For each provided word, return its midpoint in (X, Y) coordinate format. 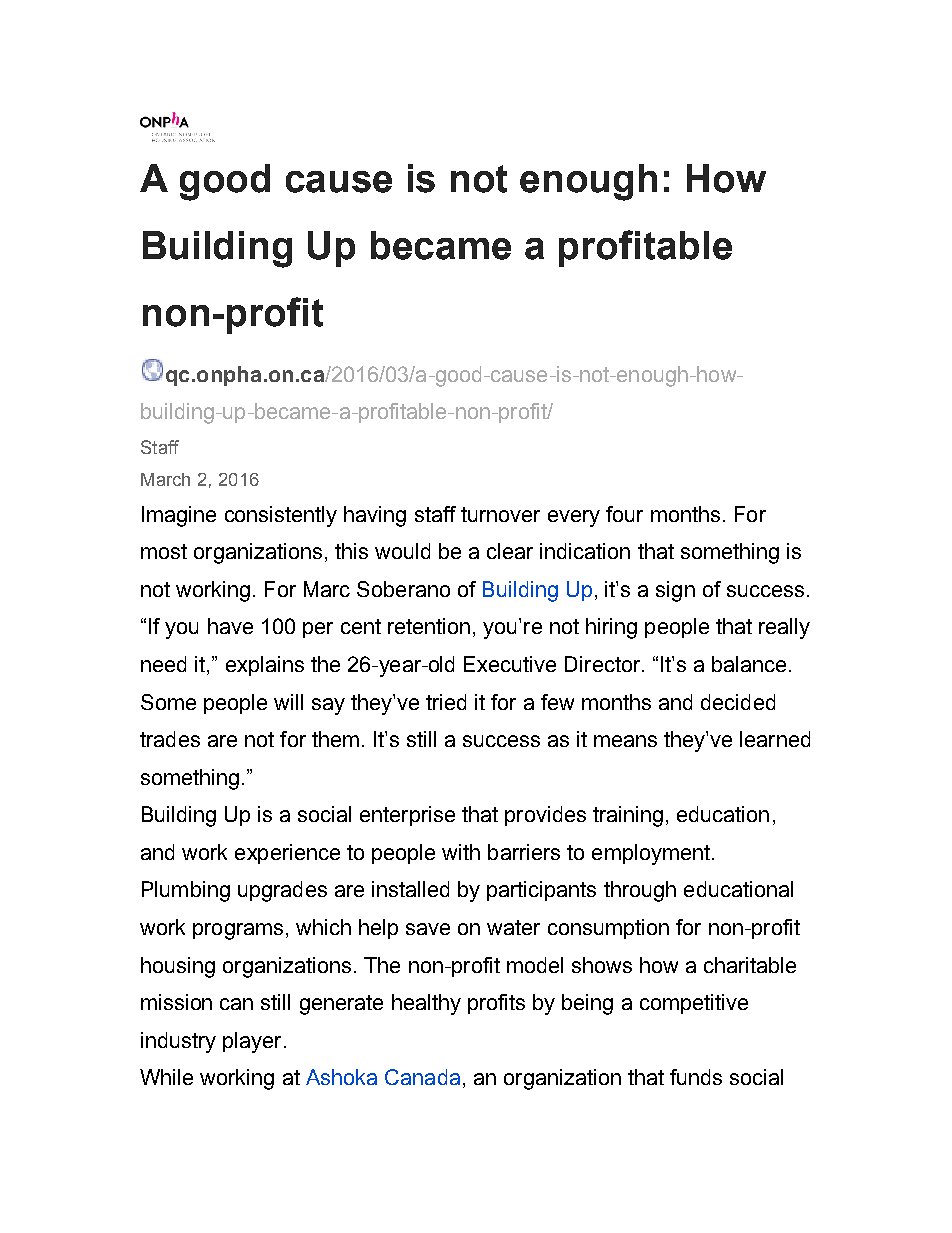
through (640, 891)
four (624, 514)
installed (410, 889)
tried (446, 702)
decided (738, 702)
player (252, 1042)
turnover (500, 514)
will (288, 702)
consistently (281, 516)
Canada (422, 1077)
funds (696, 1077)
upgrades (282, 891)
